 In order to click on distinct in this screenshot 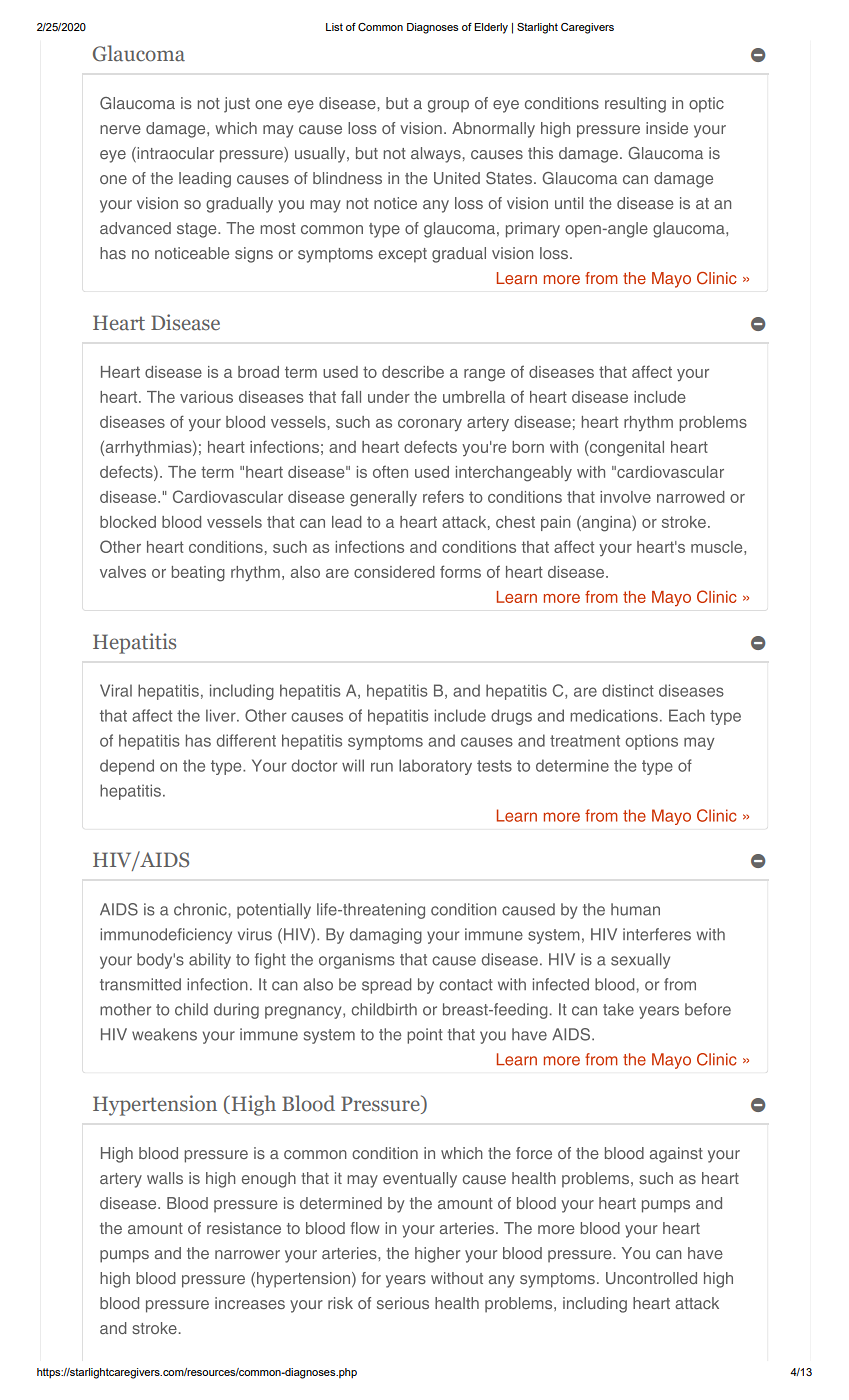, I will do `click(628, 690)`.
